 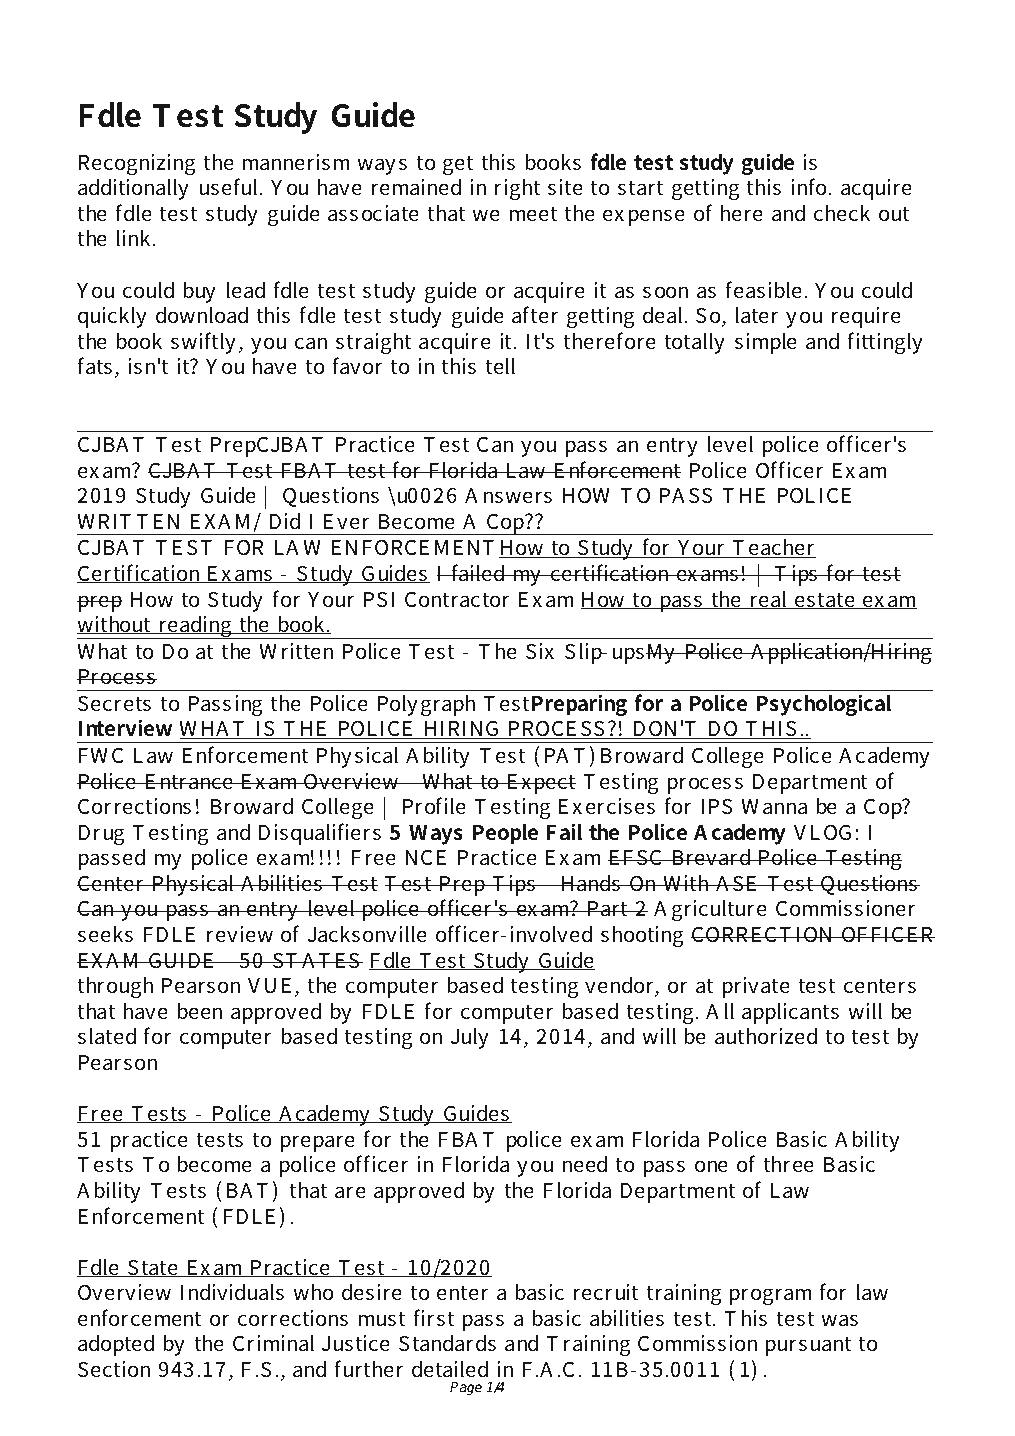 I want to click on People, so click(x=505, y=834).
